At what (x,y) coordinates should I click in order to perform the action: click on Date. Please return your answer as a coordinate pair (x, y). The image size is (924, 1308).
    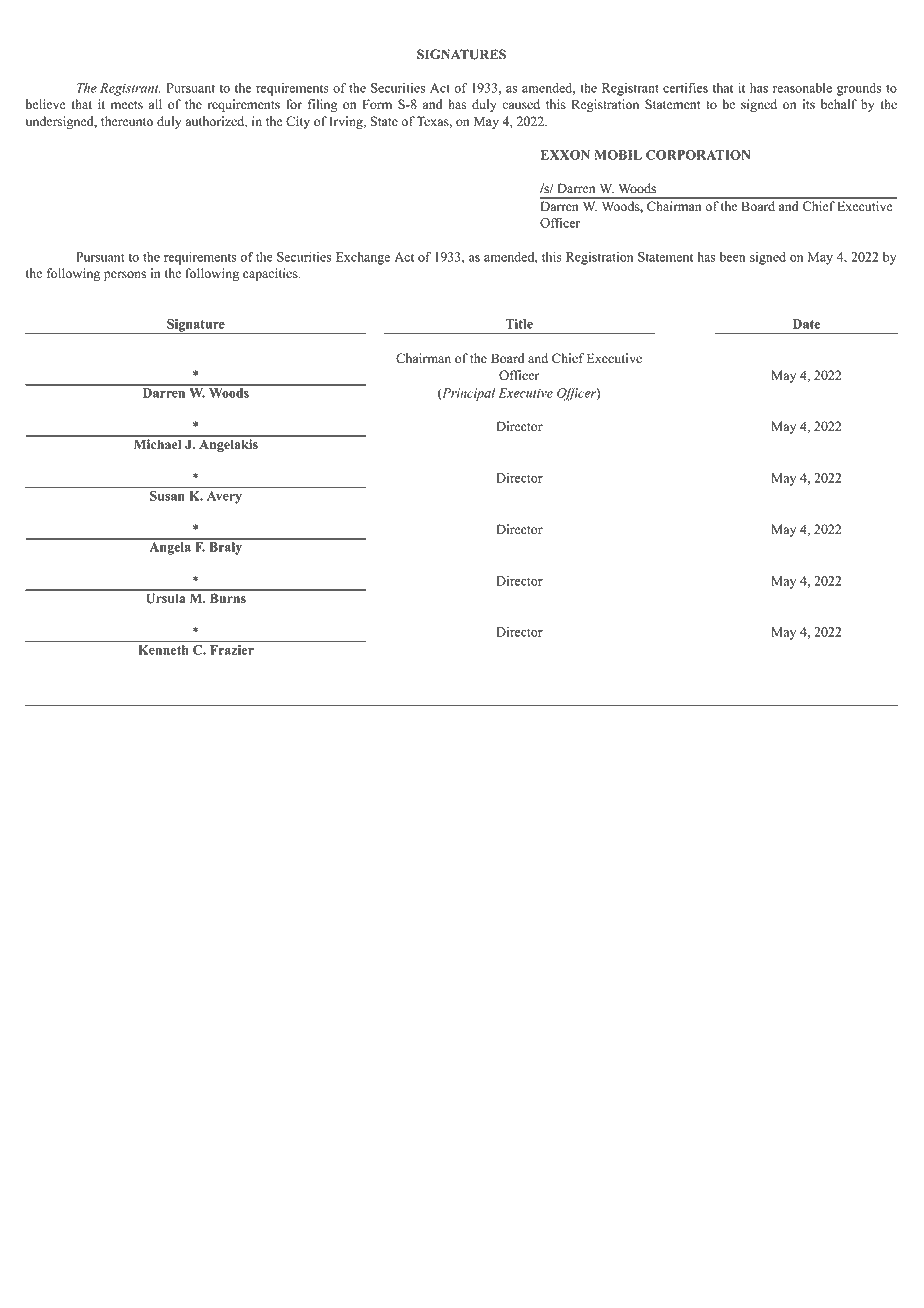
    Looking at the image, I should click on (806, 324).
